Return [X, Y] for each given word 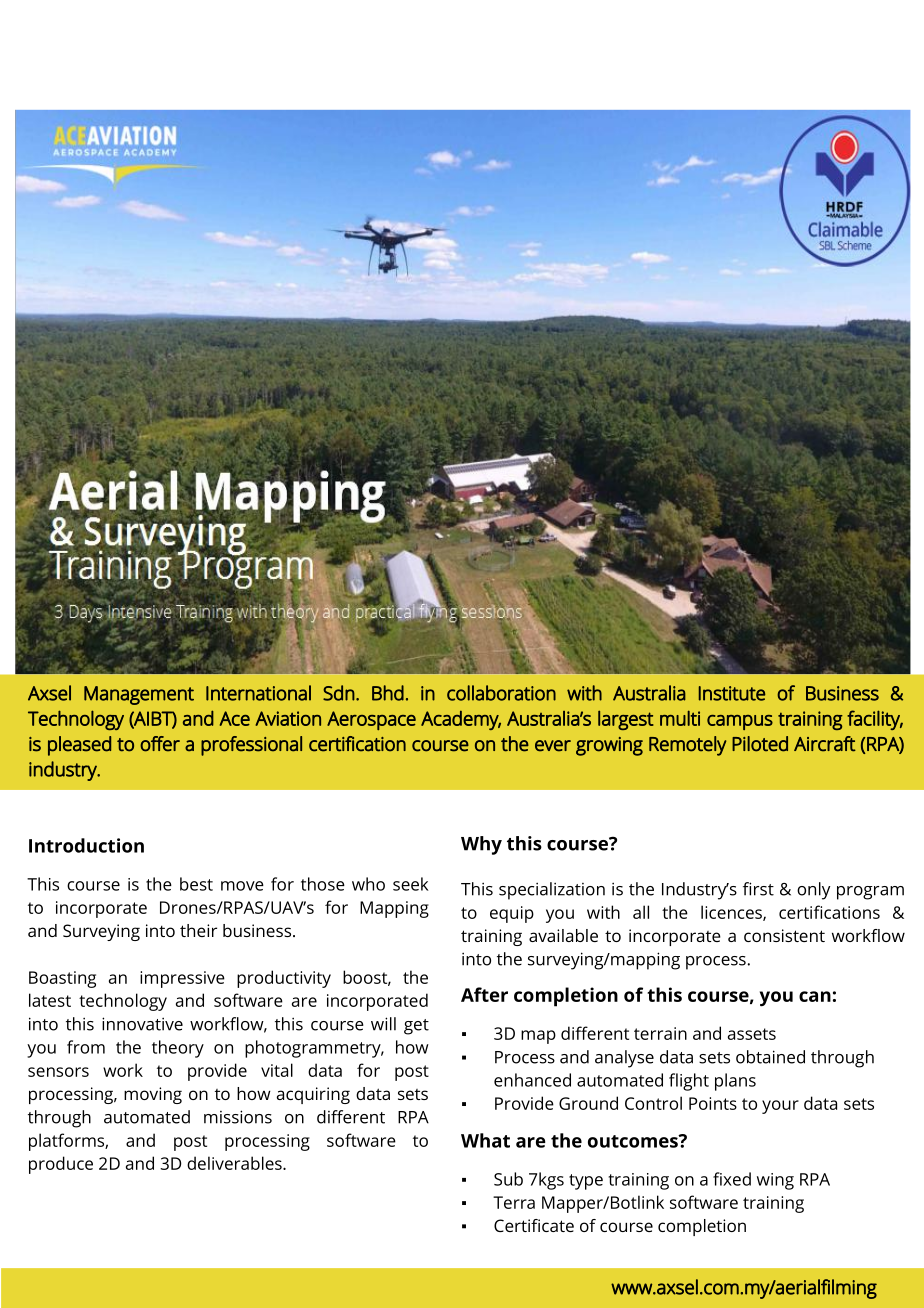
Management [139, 695]
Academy [461, 720]
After [484, 994]
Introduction [86, 845]
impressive [182, 979]
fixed [732, 1179]
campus [740, 722]
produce [61, 1165]
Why [481, 845]
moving [153, 1095]
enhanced [532, 1080]
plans [735, 1082]
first [758, 889]
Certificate [534, 1225]
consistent [784, 935]
